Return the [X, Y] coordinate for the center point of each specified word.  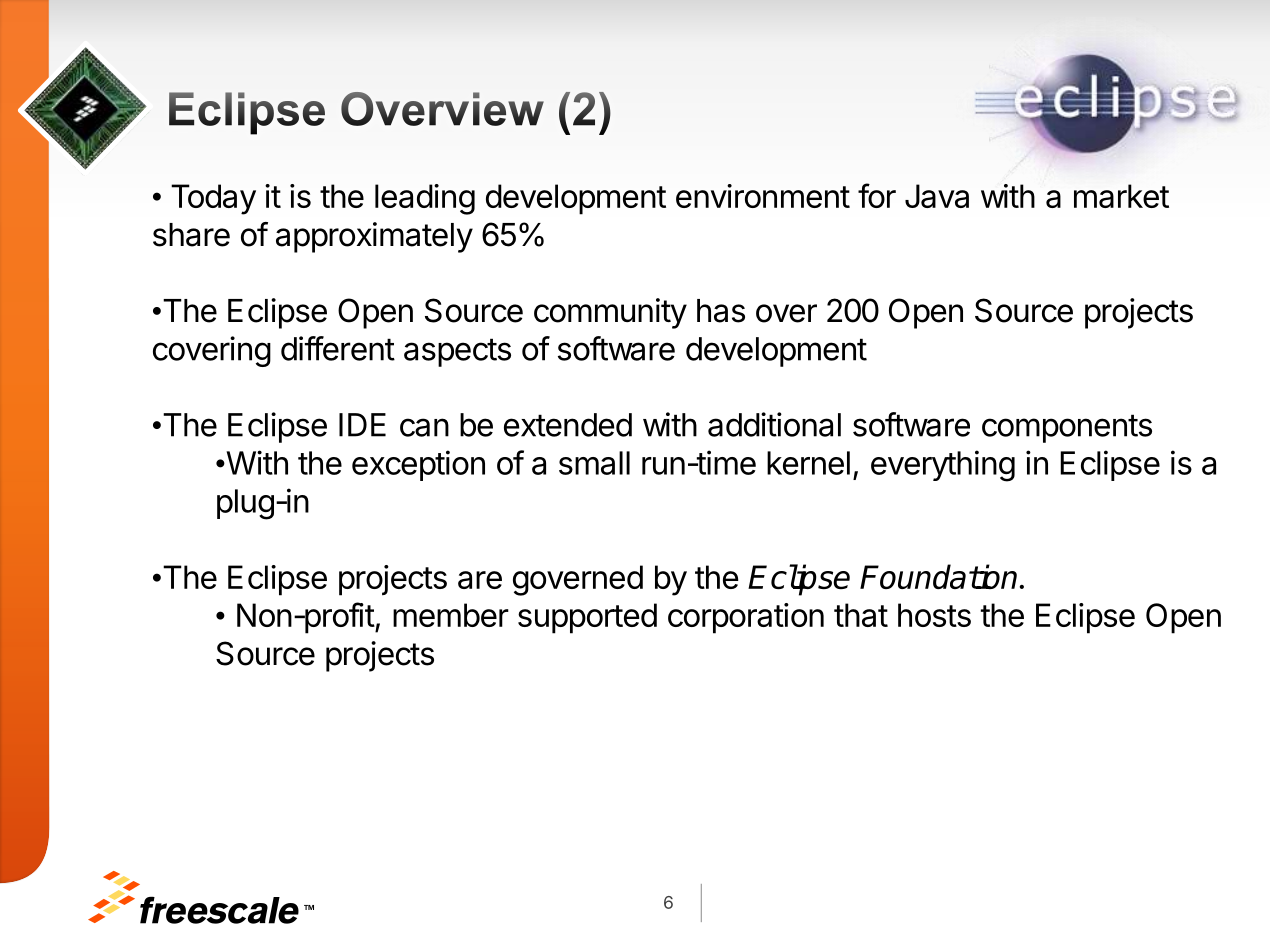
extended [568, 425]
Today [213, 199]
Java [937, 196]
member [451, 615]
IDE [362, 425]
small [594, 463]
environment [763, 196]
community [610, 313]
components [1067, 428]
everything [943, 466]
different [338, 348]
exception [418, 465]
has [721, 311]
